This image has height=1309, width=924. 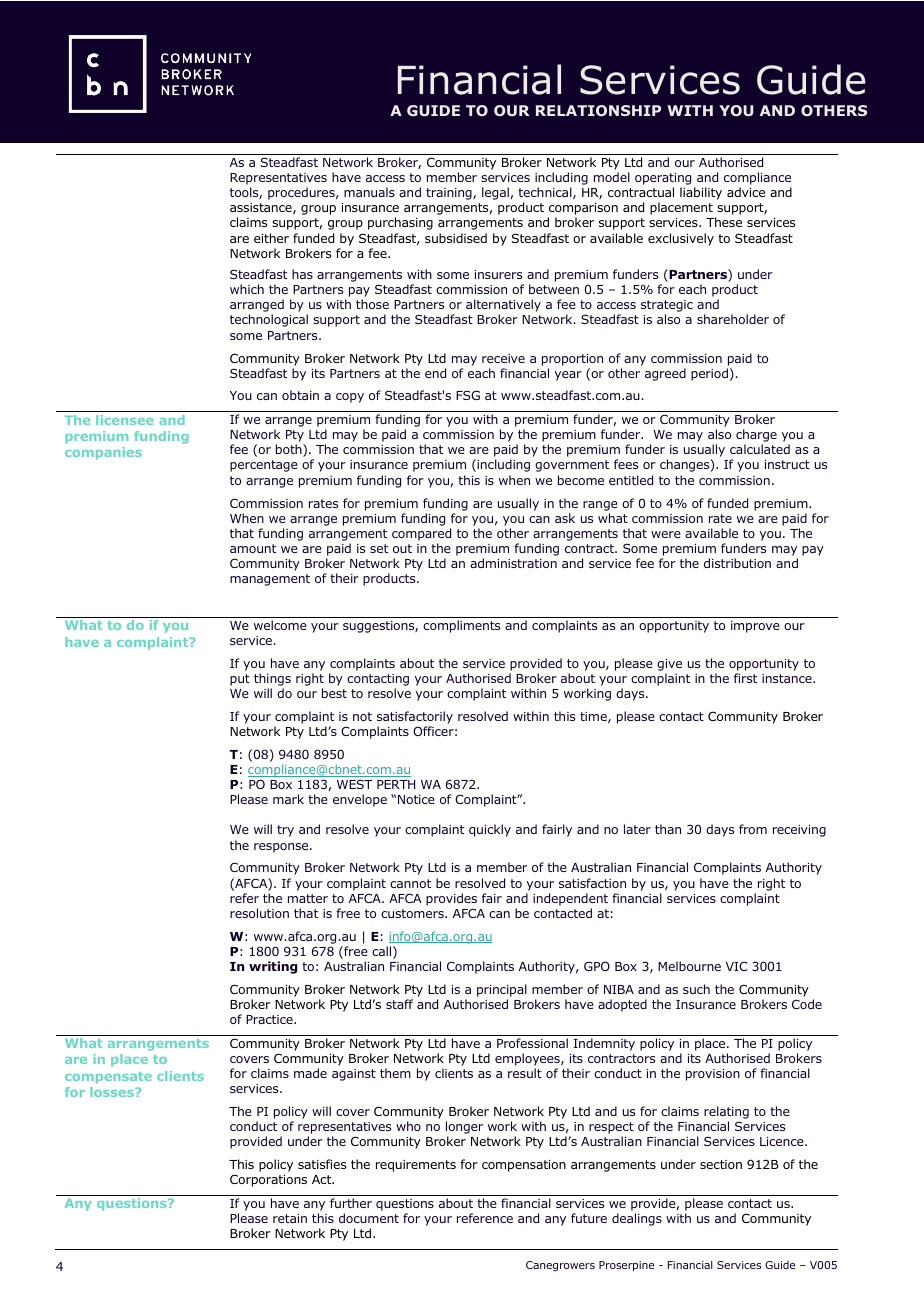 I want to click on training, so click(x=450, y=194).
